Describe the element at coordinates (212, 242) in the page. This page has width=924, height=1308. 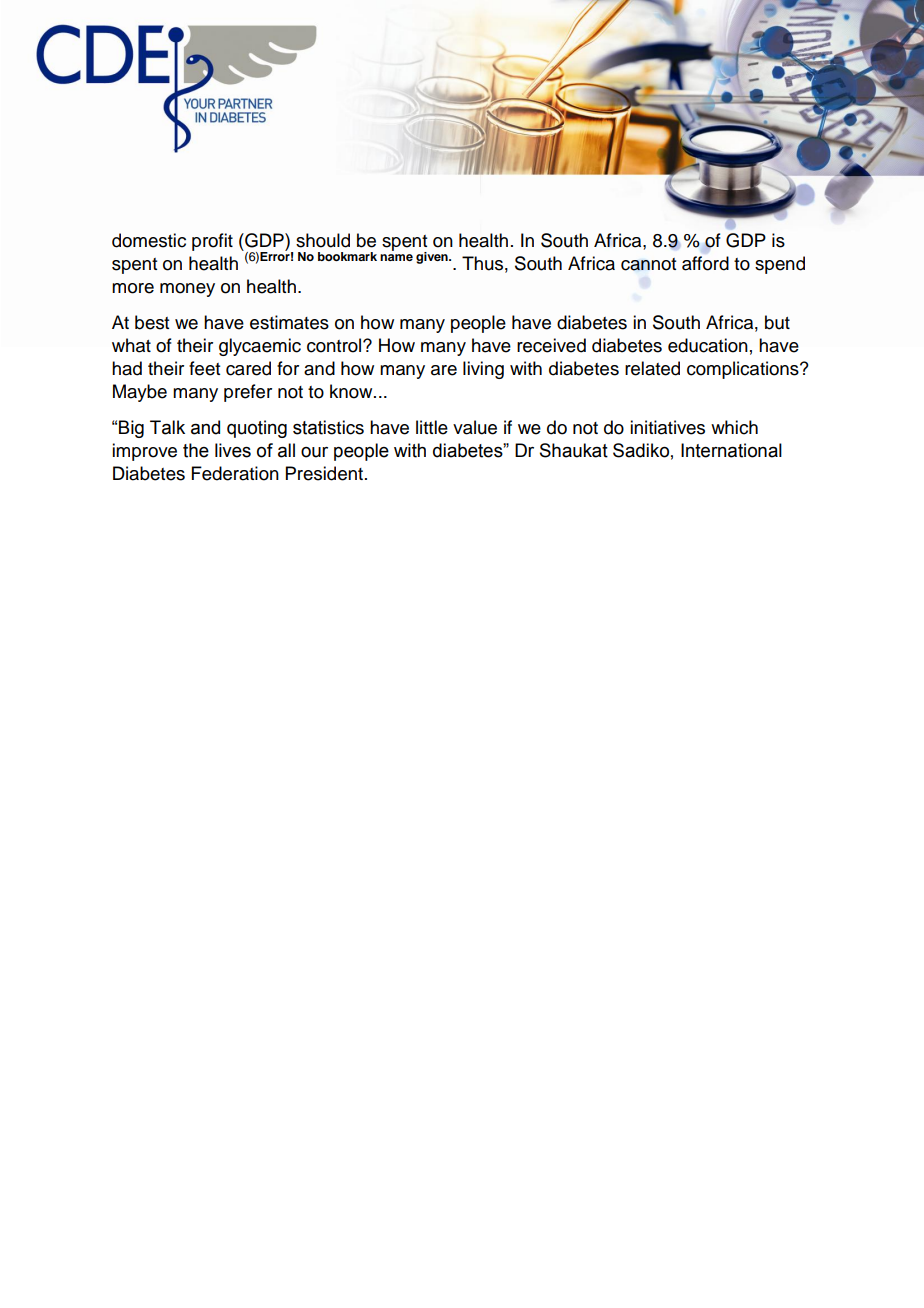
I see `profit` at that location.
